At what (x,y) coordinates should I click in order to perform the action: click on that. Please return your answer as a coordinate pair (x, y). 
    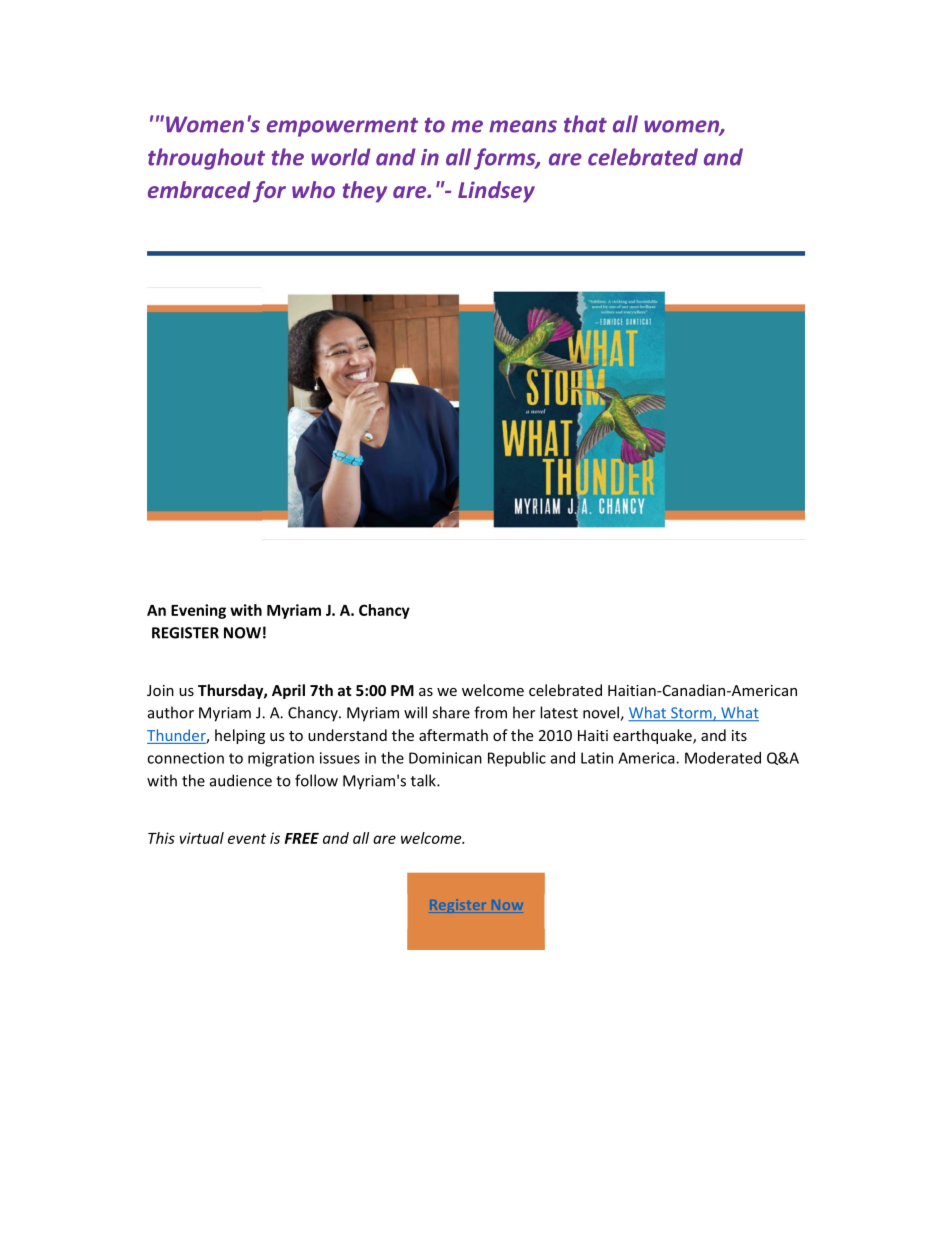
    Looking at the image, I should click on (585, 124).
